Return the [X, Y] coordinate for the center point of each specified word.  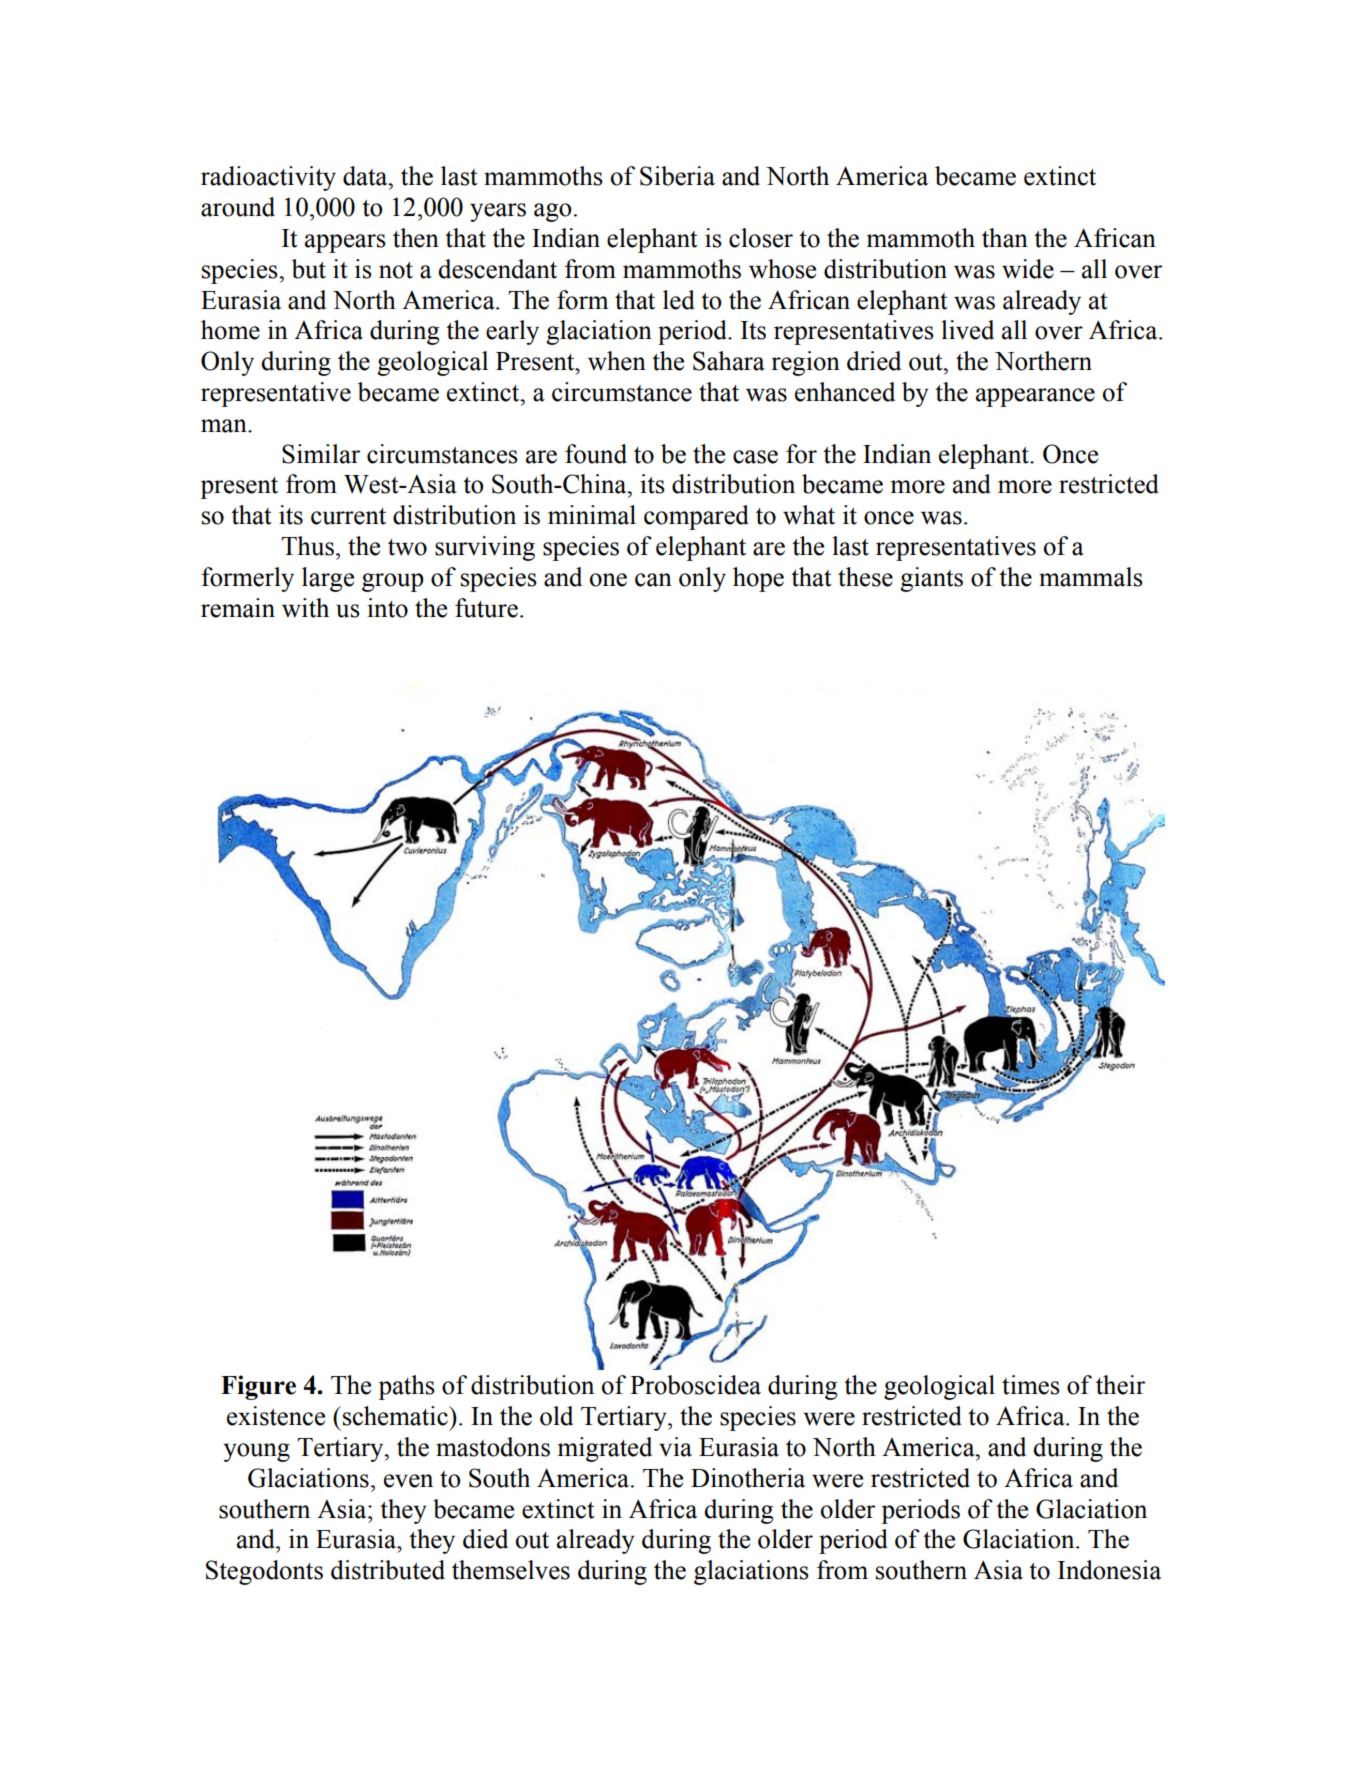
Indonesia [1109, 1570]
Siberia [677, 176]
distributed [388, 1570]
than [1005, 238]
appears [345, 243]
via [675, 1447]
